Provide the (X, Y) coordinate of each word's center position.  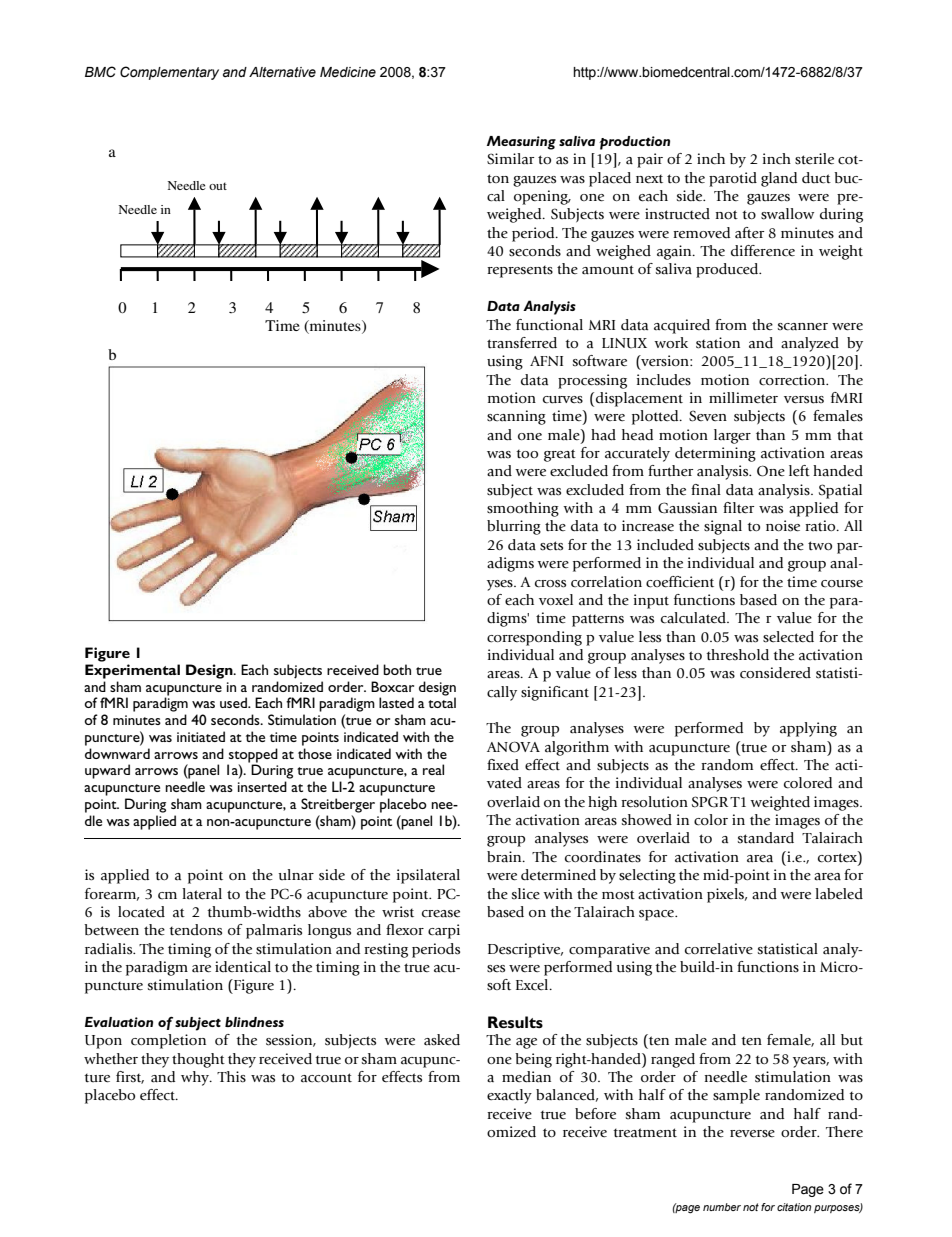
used (234, 702)
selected (788, 637)
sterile (814, 159)
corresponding (534, 638)
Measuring (521, 143)
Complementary (169, 73)
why (196, 1078)
